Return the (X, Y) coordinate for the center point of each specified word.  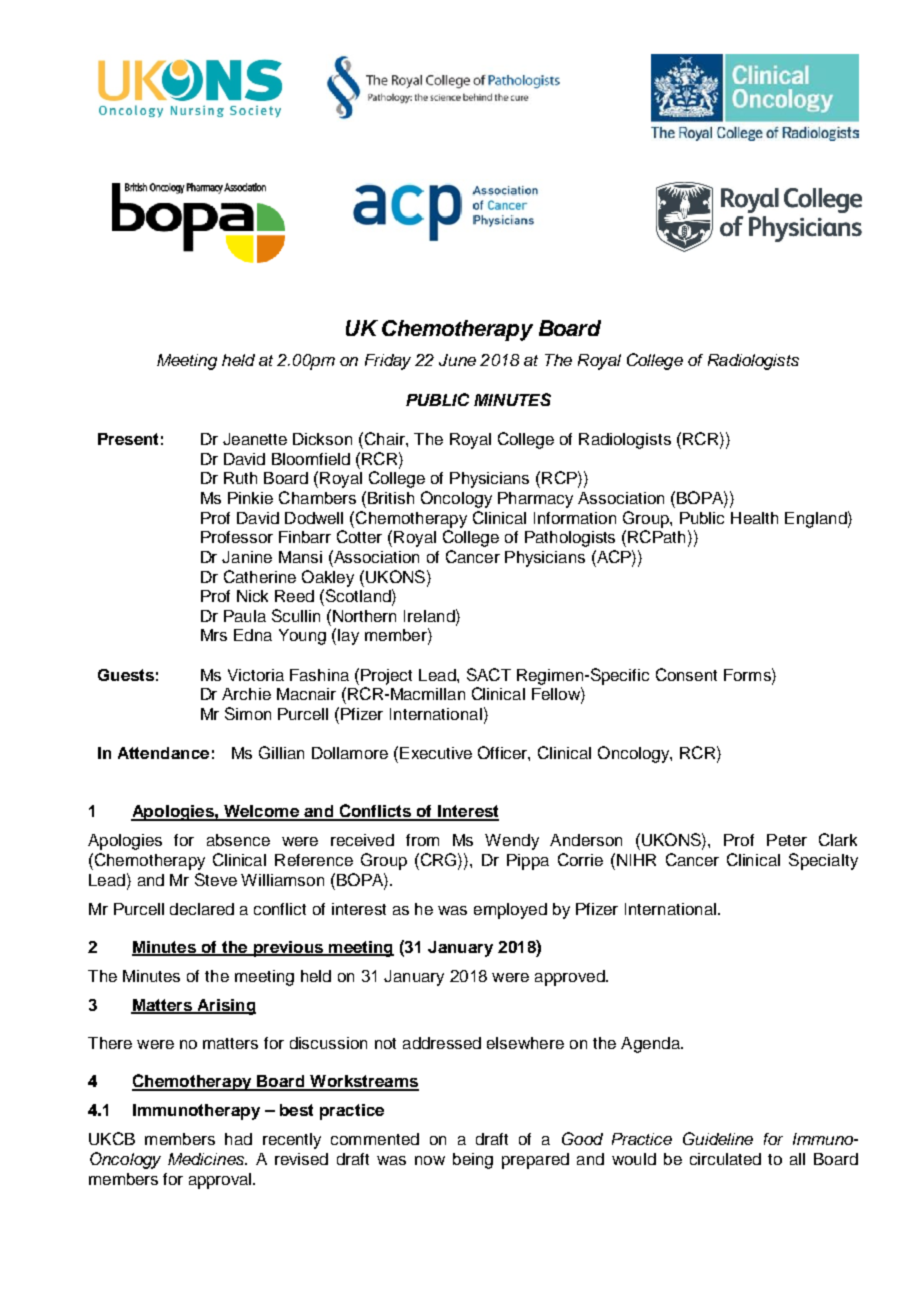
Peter (787, 840)
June (457, 360)
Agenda (651, 1045)
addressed (442, 1043)
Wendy (512, 842)
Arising (226, 1007)
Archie (246, 694)
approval (221, 1181)
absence (238, 840)
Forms (748, 674)
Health (754, 518)
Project (386, 677)
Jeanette (255, 439)
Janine (247, 557)
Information (575, 518)
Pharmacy (535, 500)
